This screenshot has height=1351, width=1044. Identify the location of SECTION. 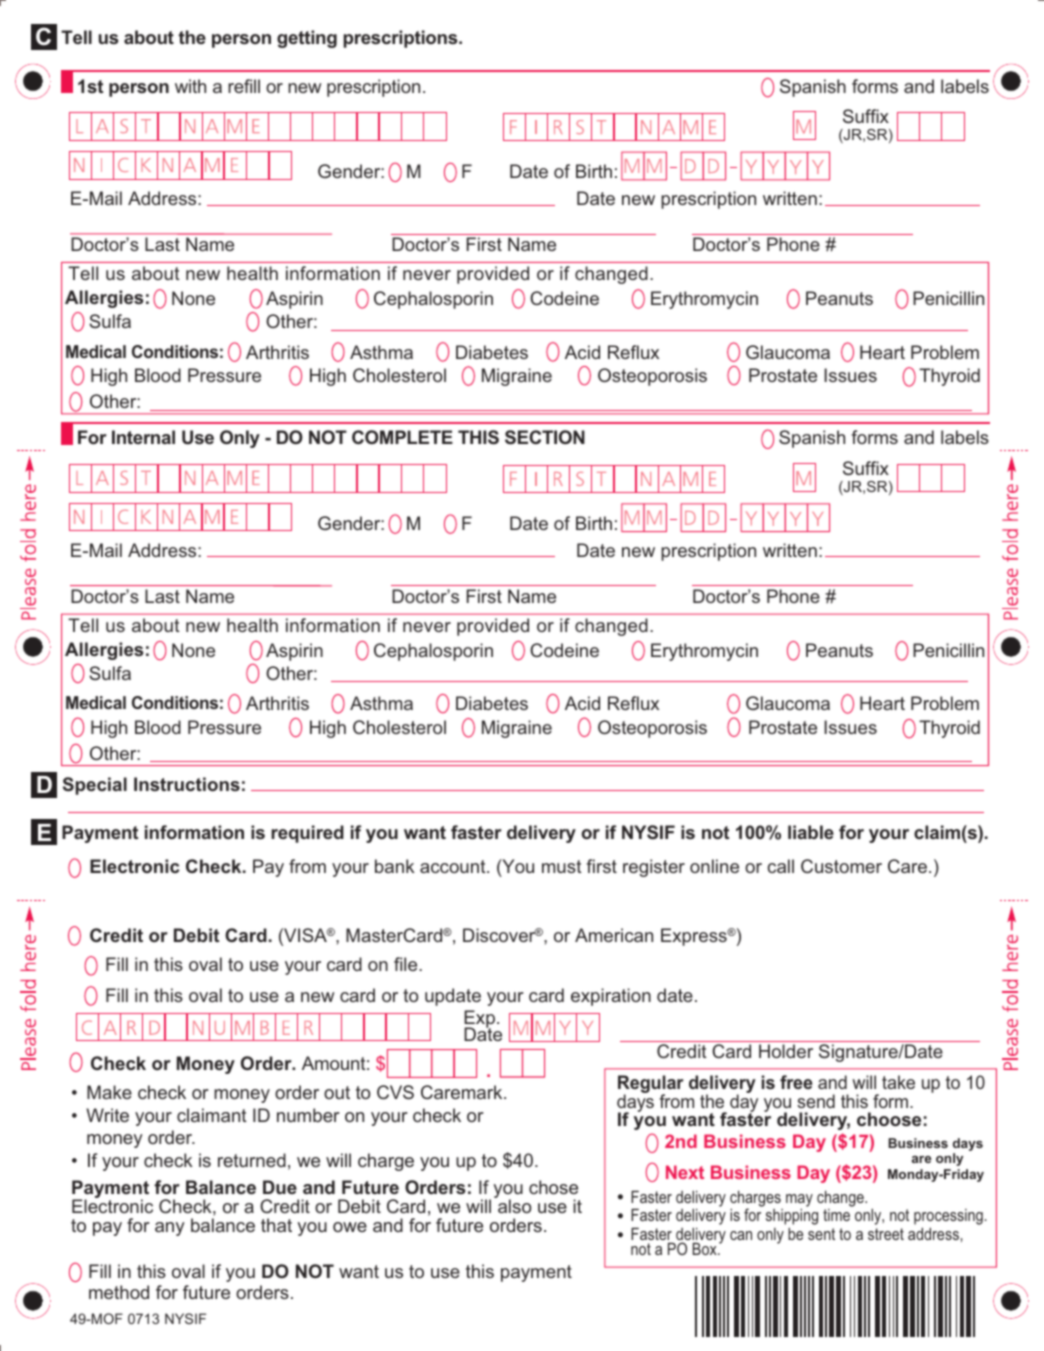
(545, 437).
